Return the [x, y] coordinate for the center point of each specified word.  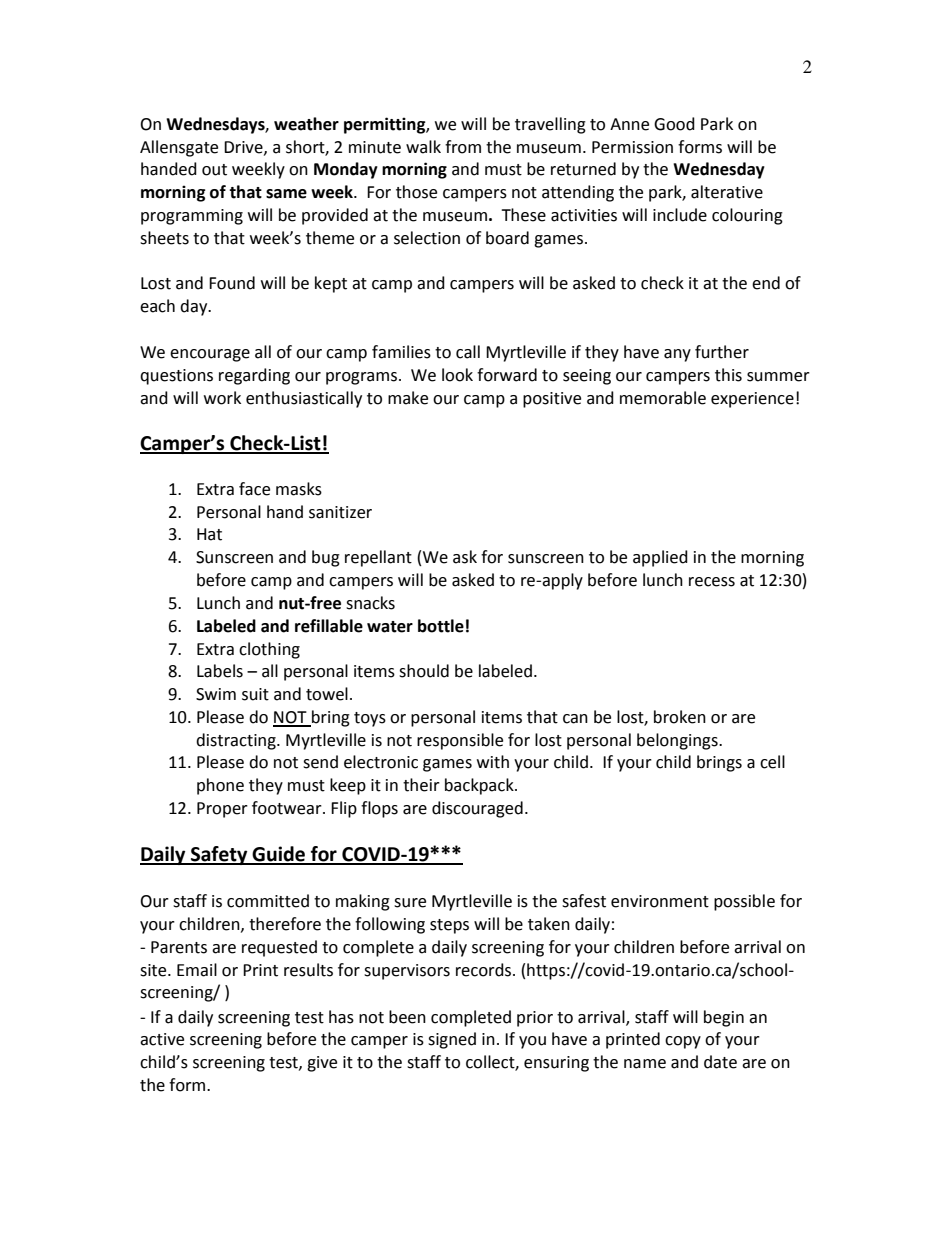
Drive [244, 148]
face [254, 489]
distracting [237, 741]
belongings [678, 741]
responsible [460, 741]
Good [674, 124]
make [408, 398]
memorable [663, 398]
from [463, 147]
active [162, 1039]
